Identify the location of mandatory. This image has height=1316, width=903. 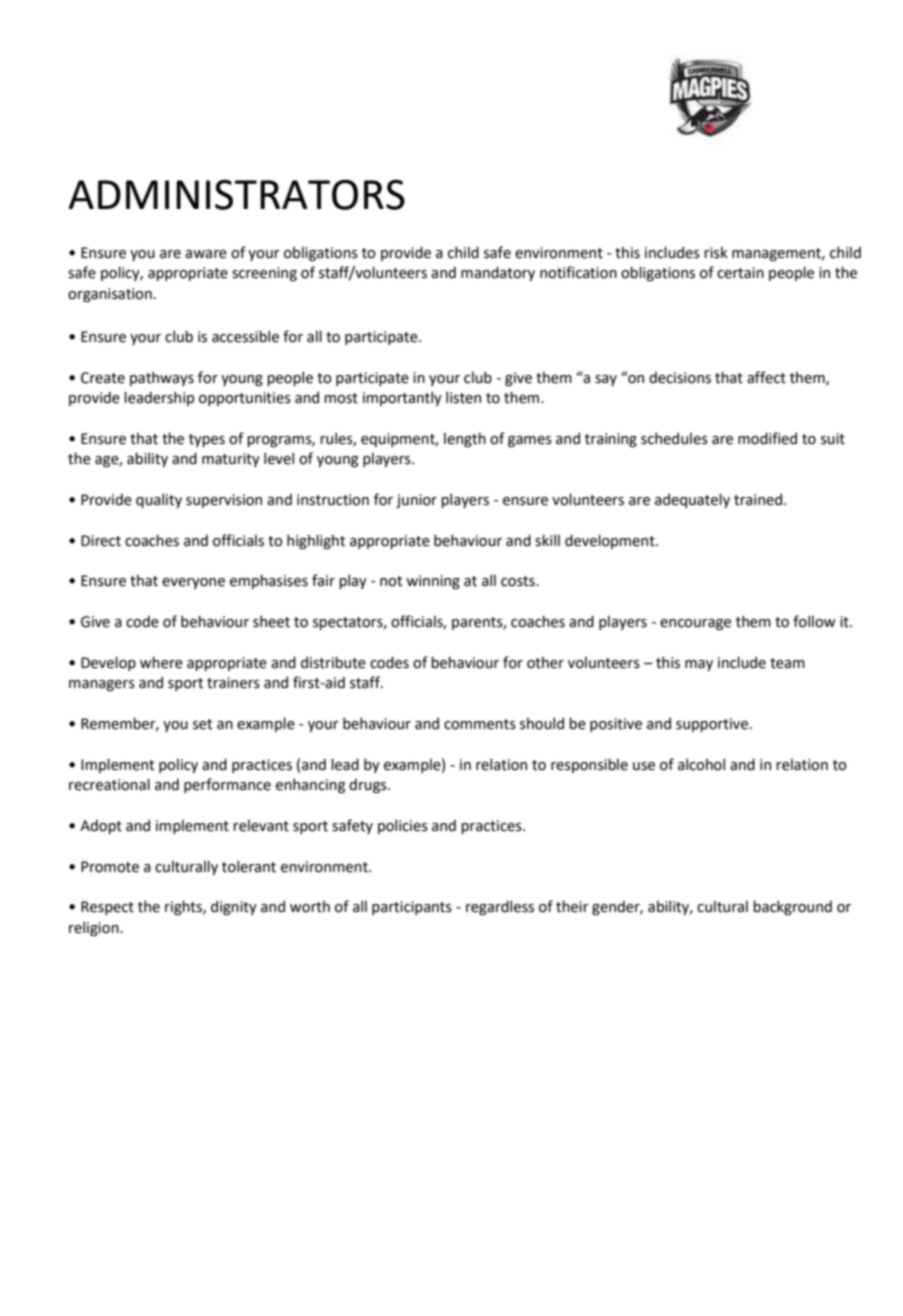
(498, 273).
